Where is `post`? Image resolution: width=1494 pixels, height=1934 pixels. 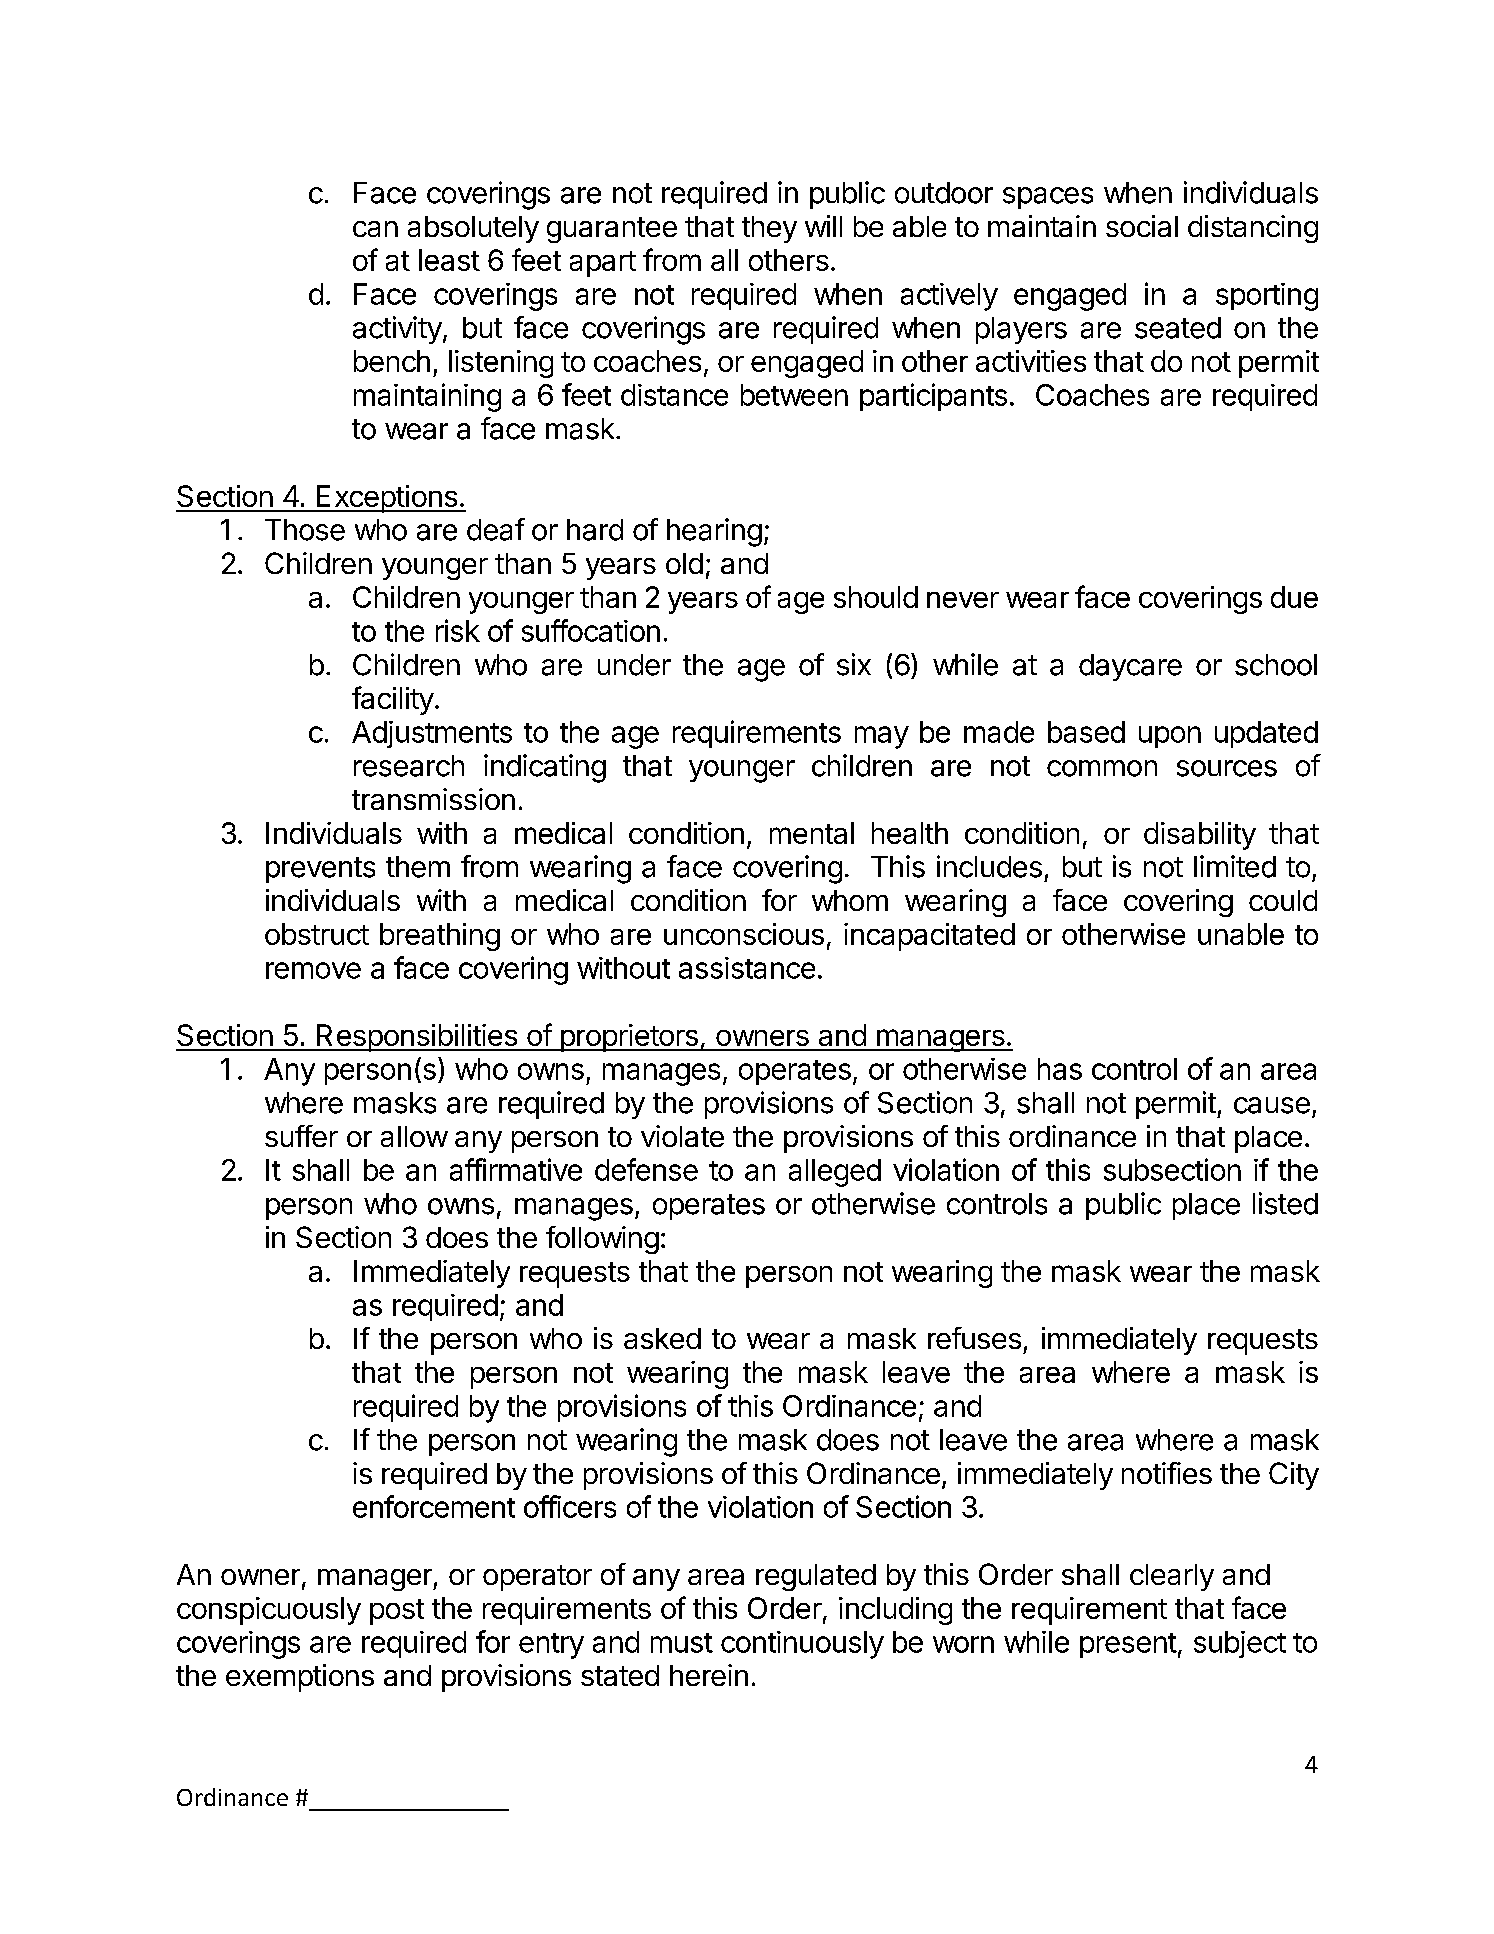
post is located at coordinates (397, 1612).
